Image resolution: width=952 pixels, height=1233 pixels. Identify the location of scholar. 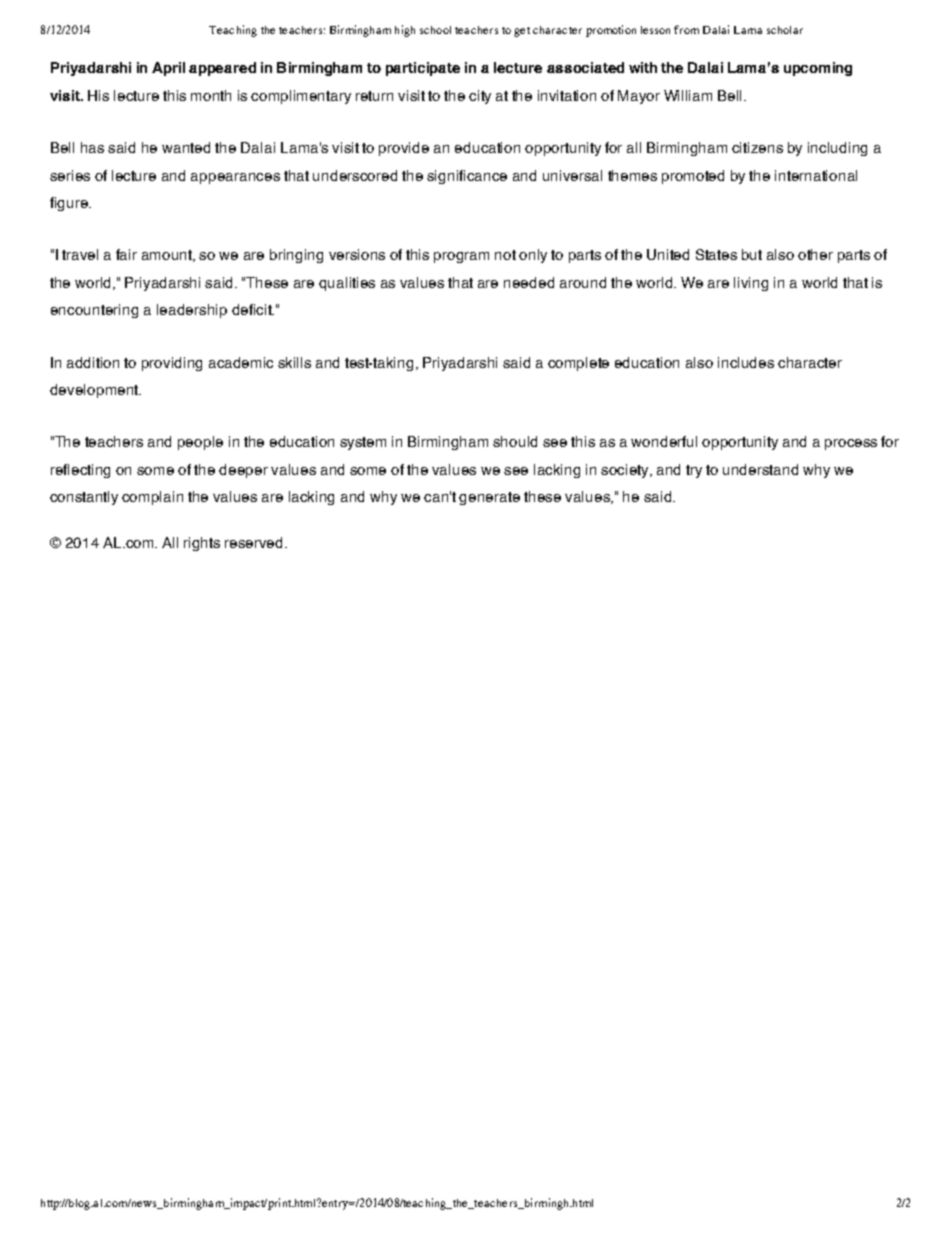
(785, 30).
